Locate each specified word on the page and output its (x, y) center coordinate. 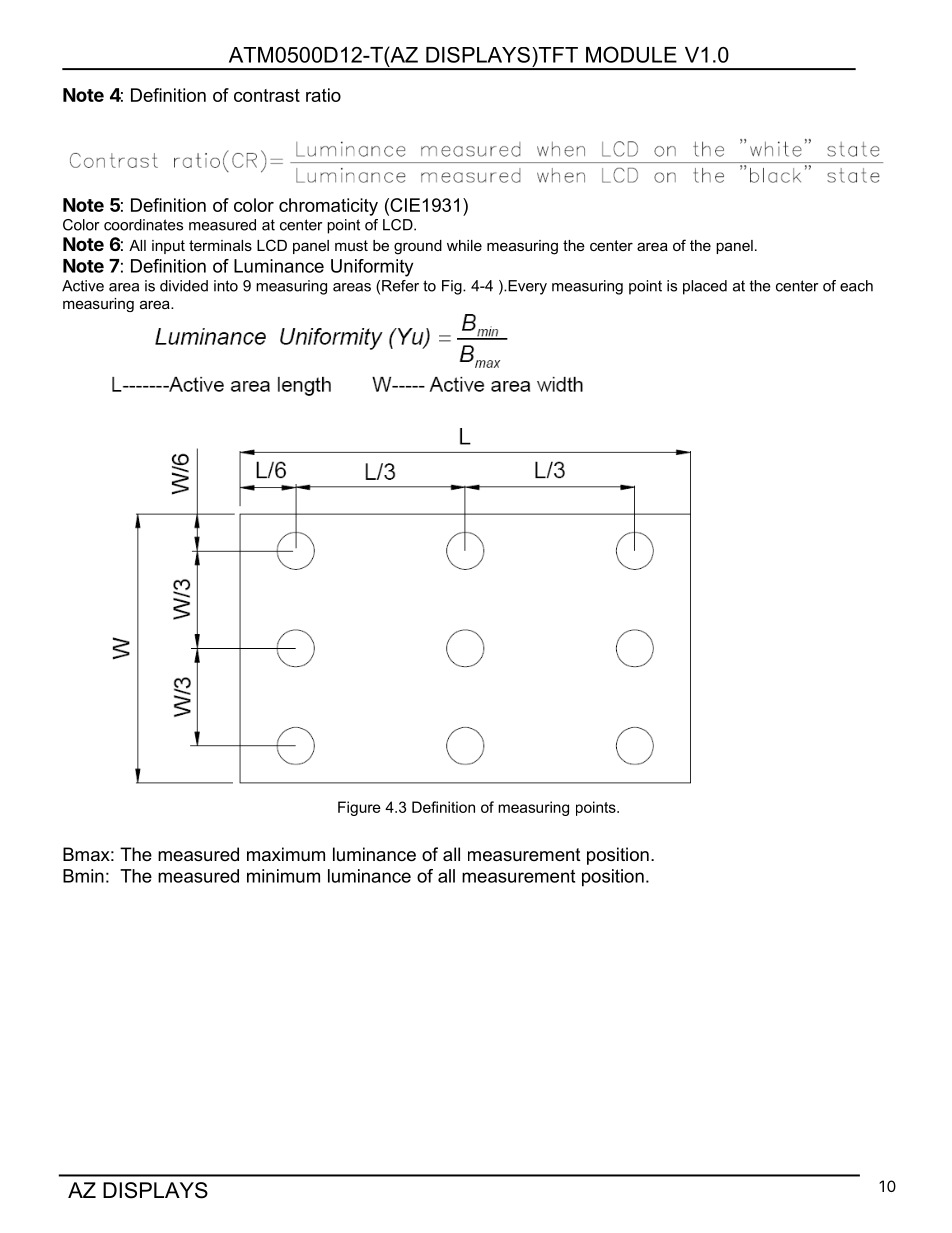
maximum (286, 854)
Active (83, 286)
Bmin (83, 876)
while (464, 245)
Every (526, 287)
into (226, 286)
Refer (400, 286)
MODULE (631, 54)
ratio (323, 95)
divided (184, 286)
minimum (283, 876)
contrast (267, 95)
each (856, 286)
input (168, 247)
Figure (359, 808)
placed (705, 287)
